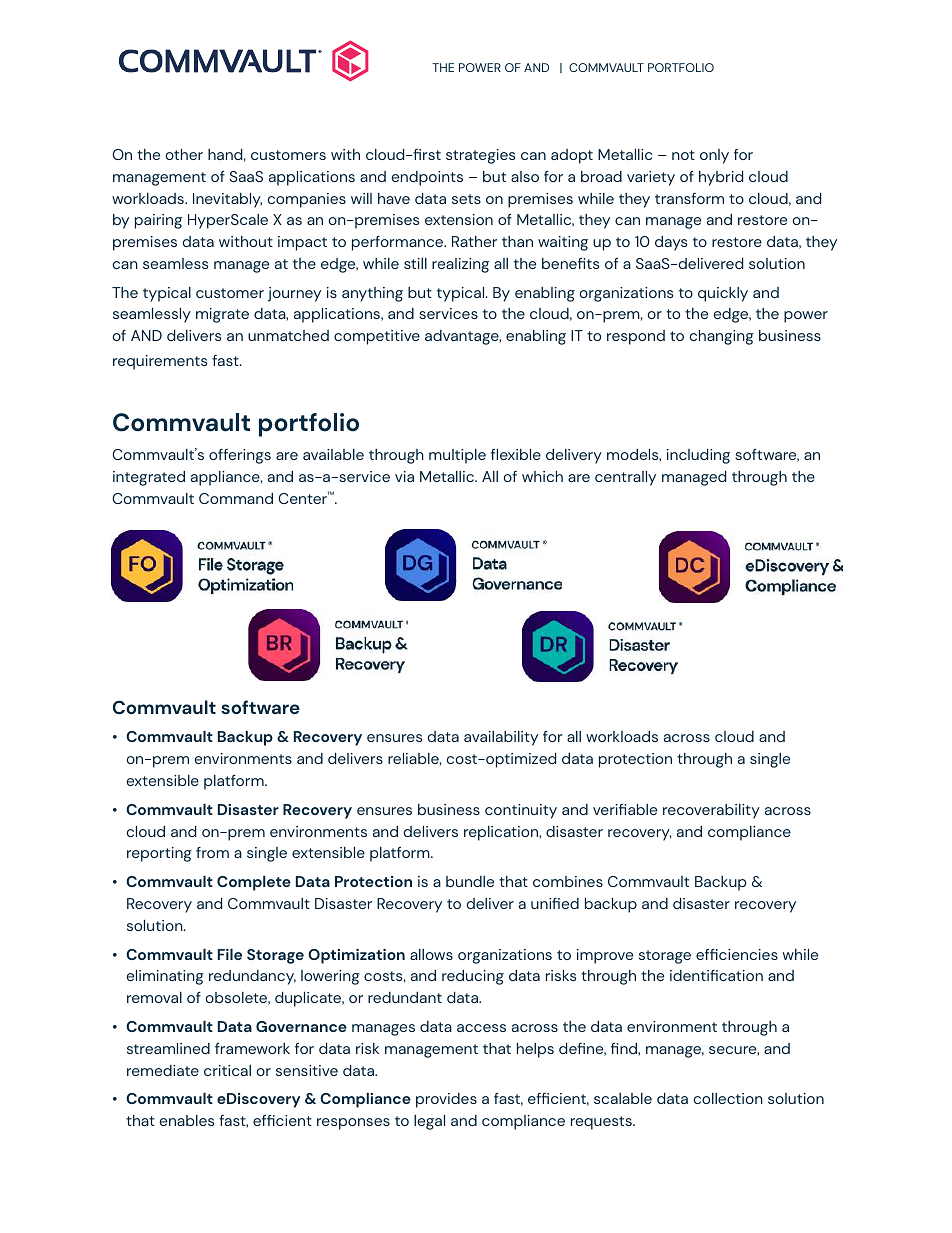 This page has width=952, height=1233. I want to click on endpoints, so click(427, 178).
